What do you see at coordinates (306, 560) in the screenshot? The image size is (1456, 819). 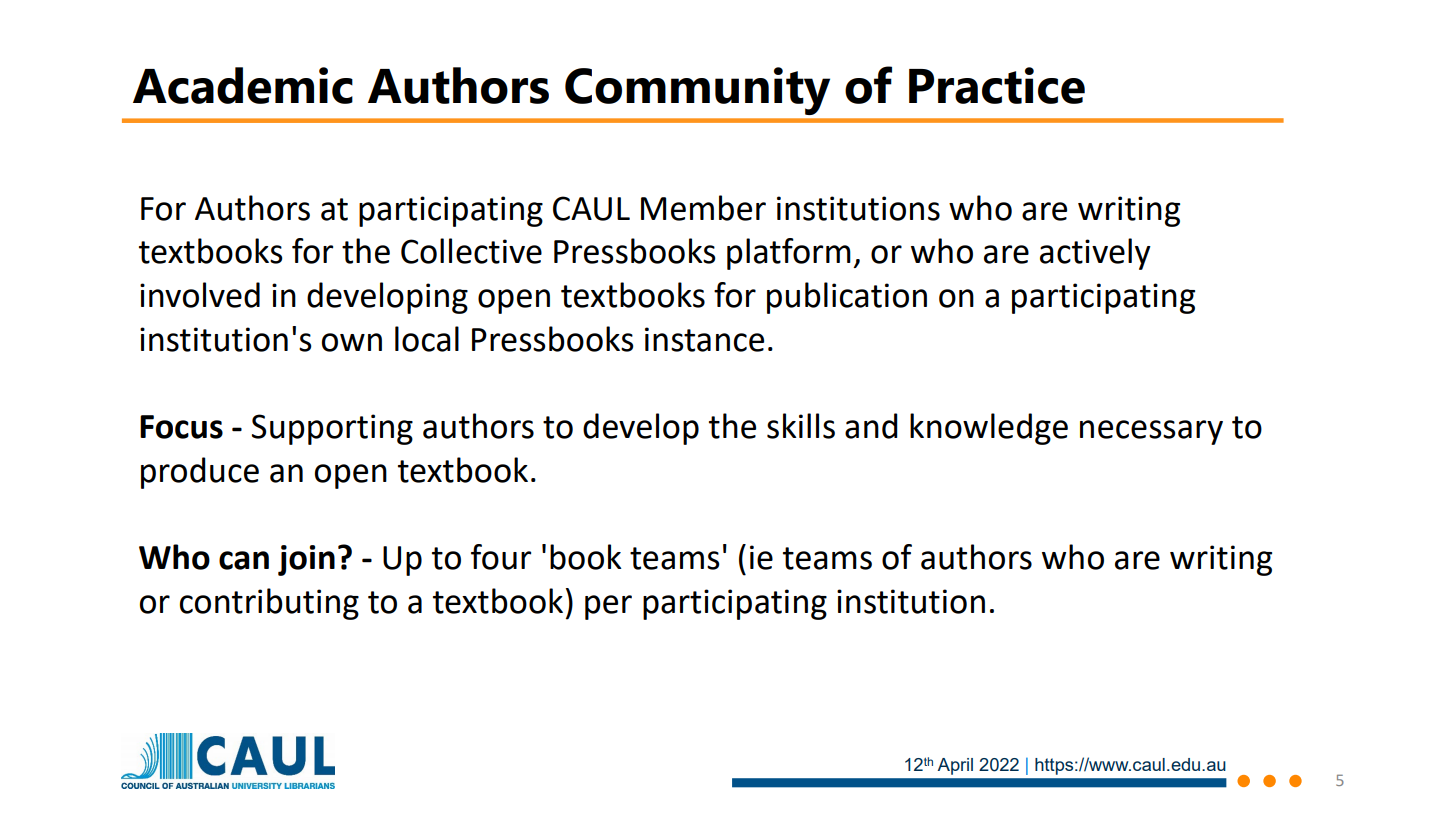 I see `join` at bounding box center [306, 560].
